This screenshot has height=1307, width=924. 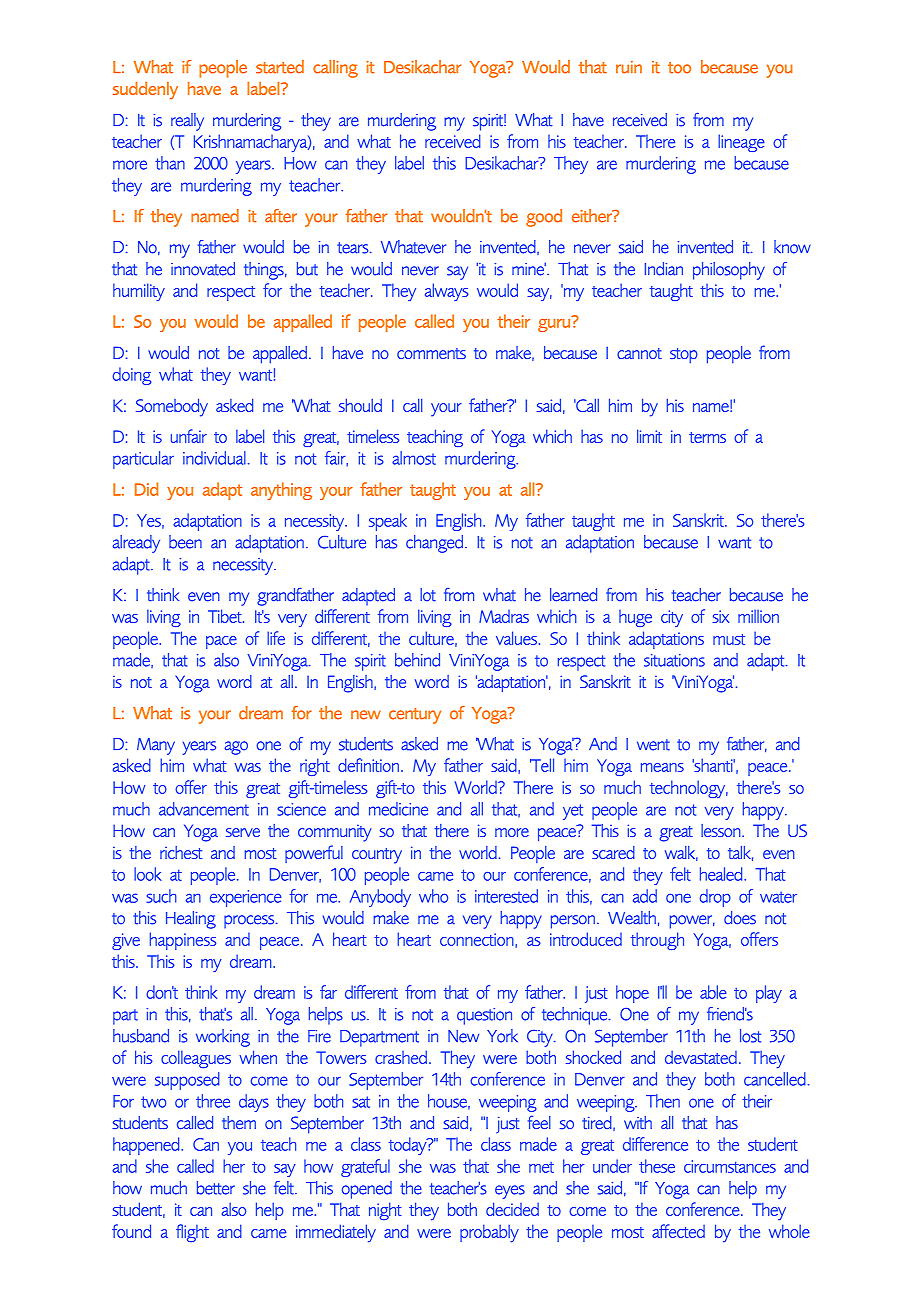 I want to click on must, so click(x=729, y=639).
